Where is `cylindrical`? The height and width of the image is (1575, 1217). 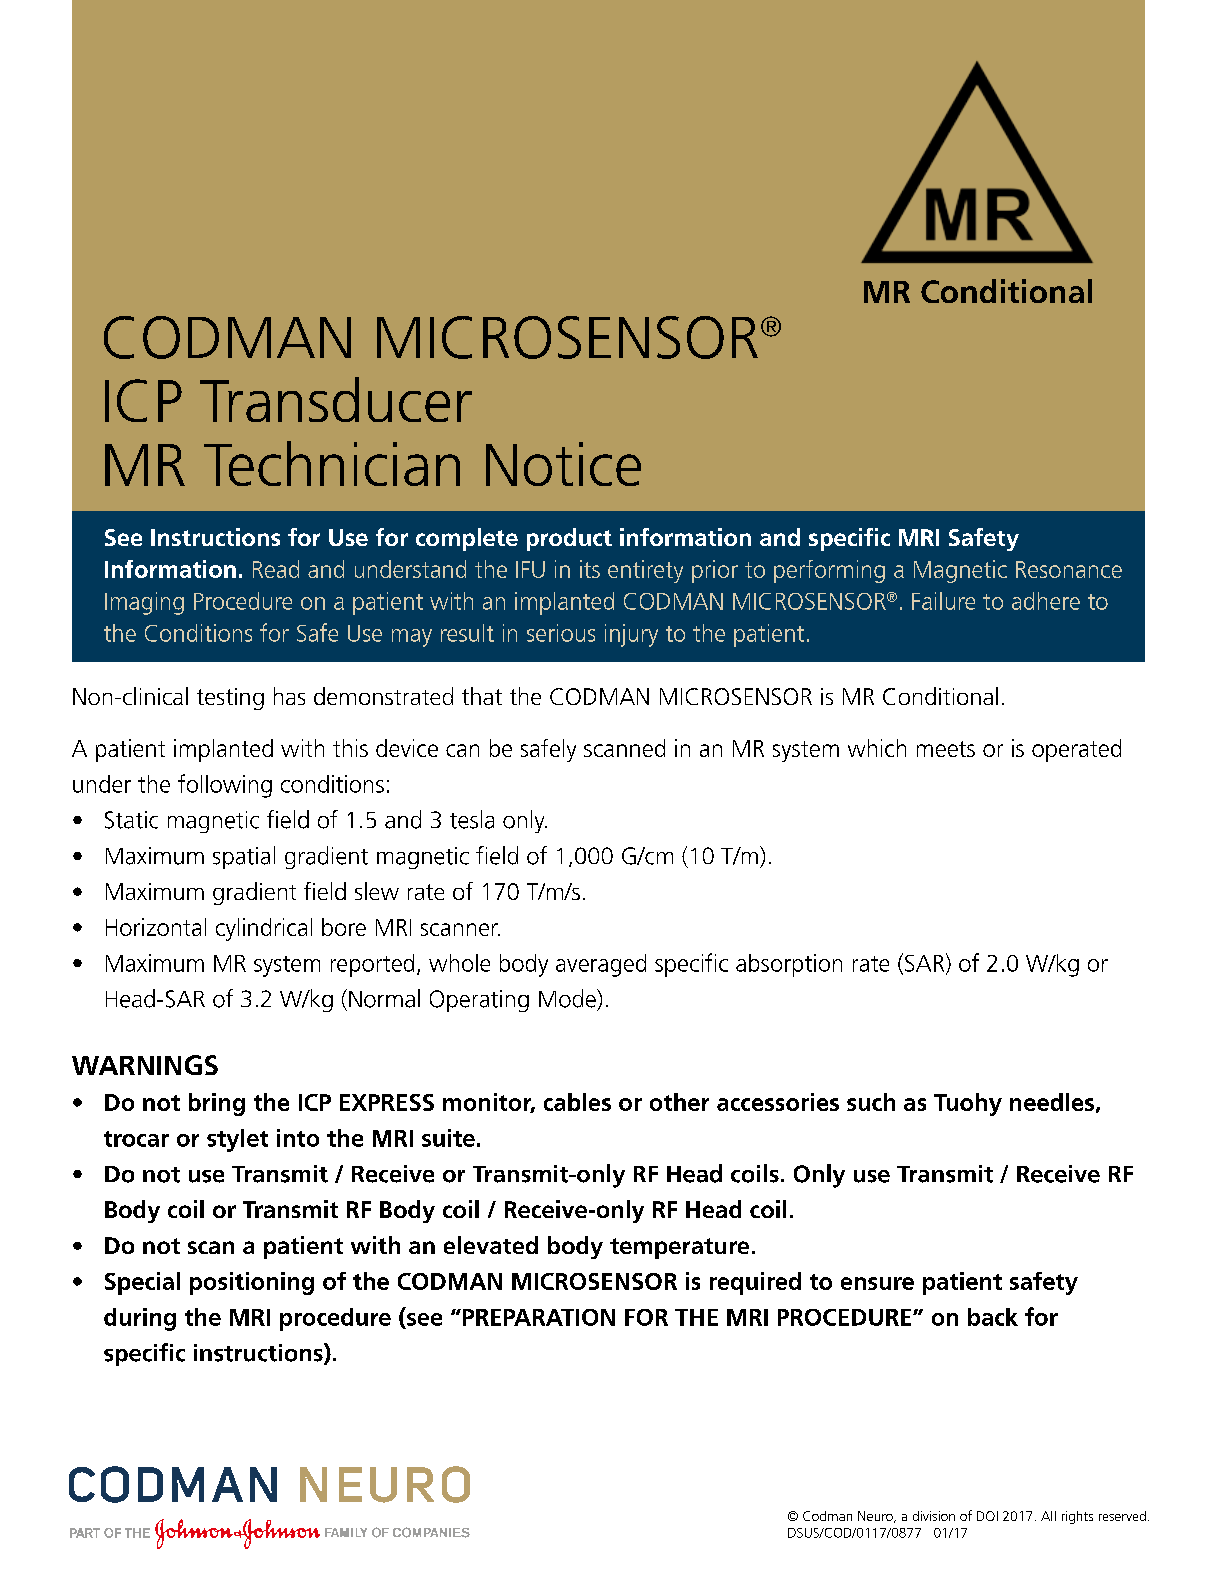 cylindrical is located at coordinates (264, 929).
